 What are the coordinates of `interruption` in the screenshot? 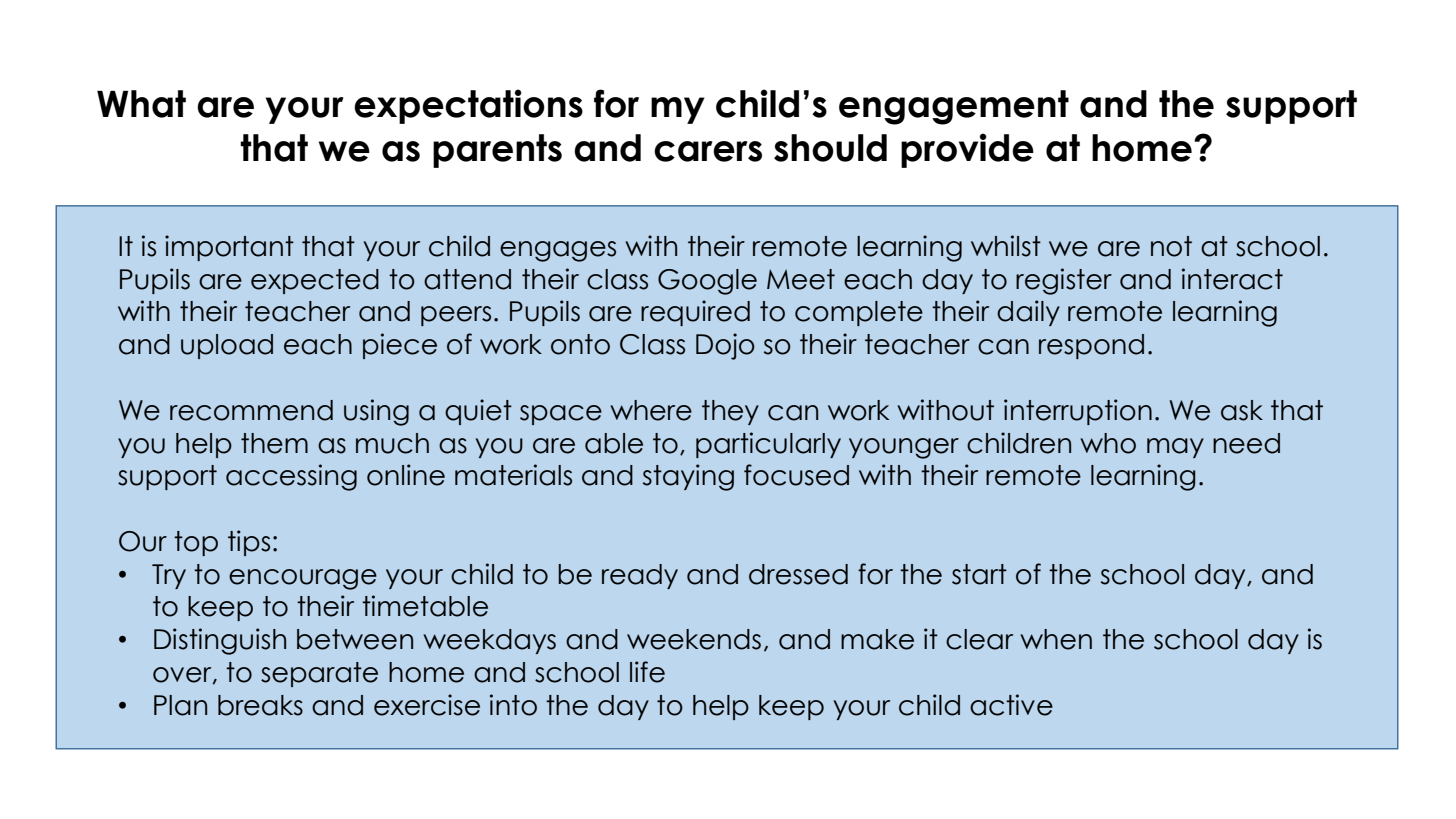 It's located at (1078, 412).
